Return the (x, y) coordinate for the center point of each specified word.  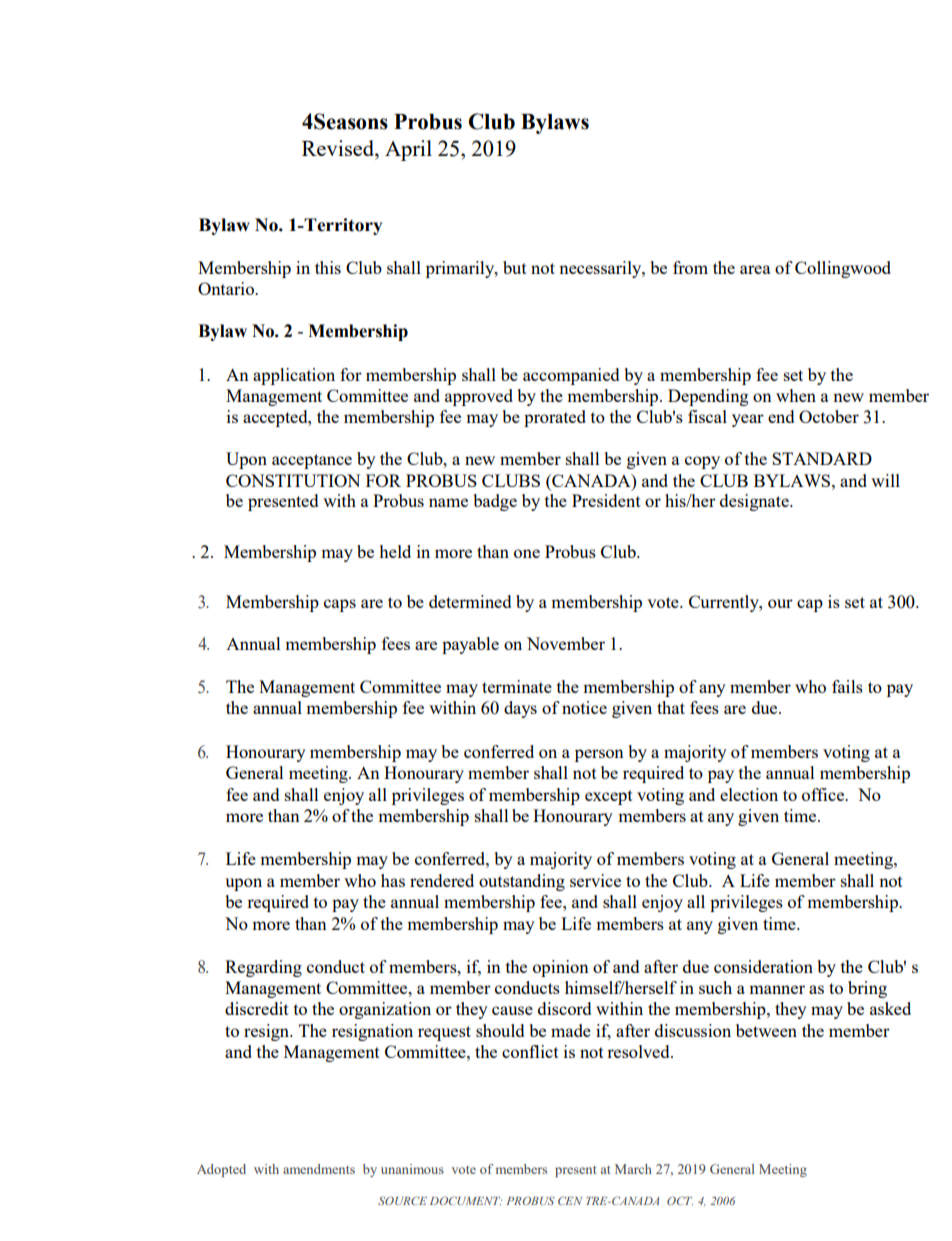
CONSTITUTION (293, 480)
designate (755, 502)
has (393, 880)
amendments (319, 1169)
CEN (570, 1200)
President (606, 500)
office (824, 794)
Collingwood (843, 269)
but (515, 267)
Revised (339, 148)
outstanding (522, 882)
